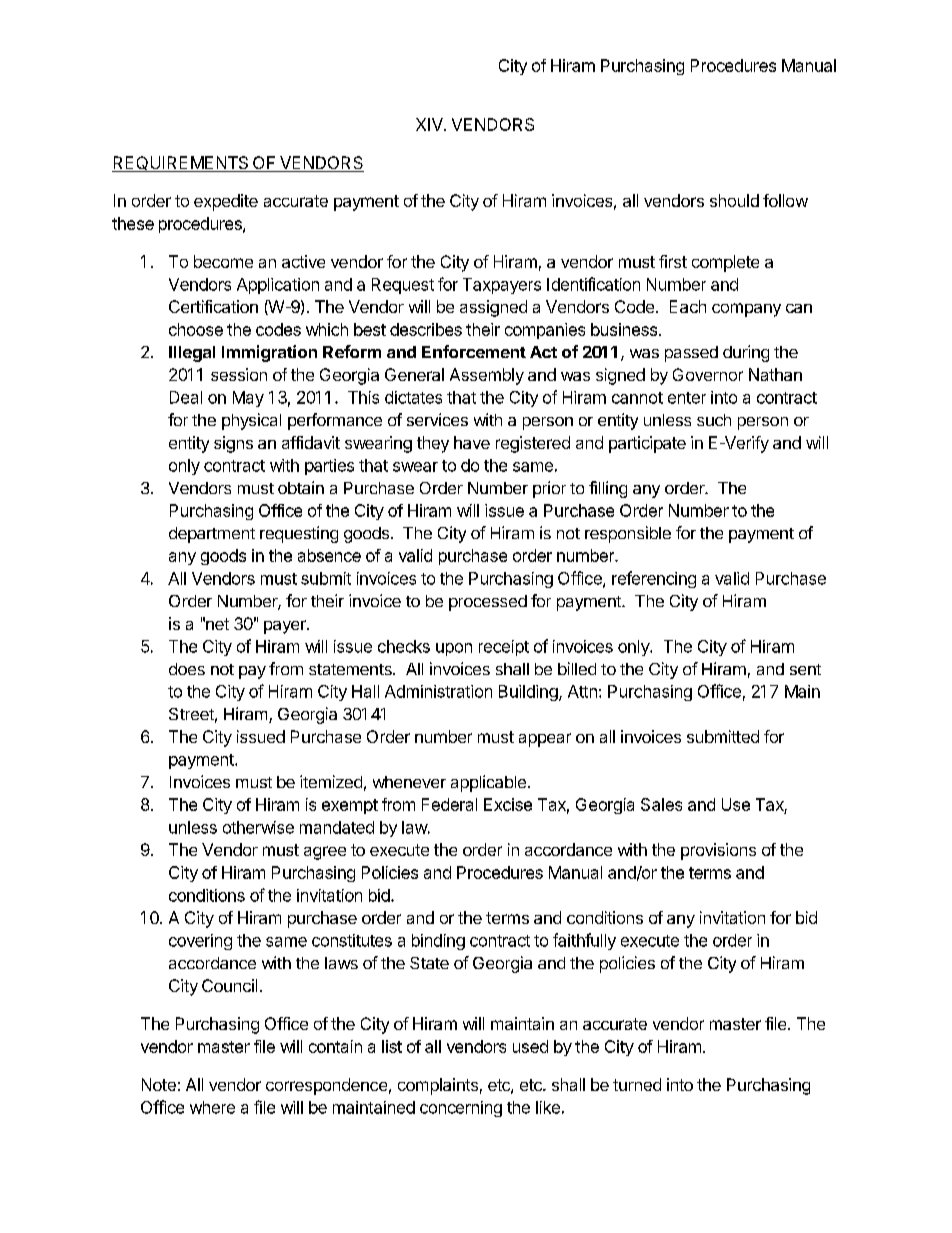  Describe the element at coordinates (258, 827) in the document. I see `otherwise` at that location.
